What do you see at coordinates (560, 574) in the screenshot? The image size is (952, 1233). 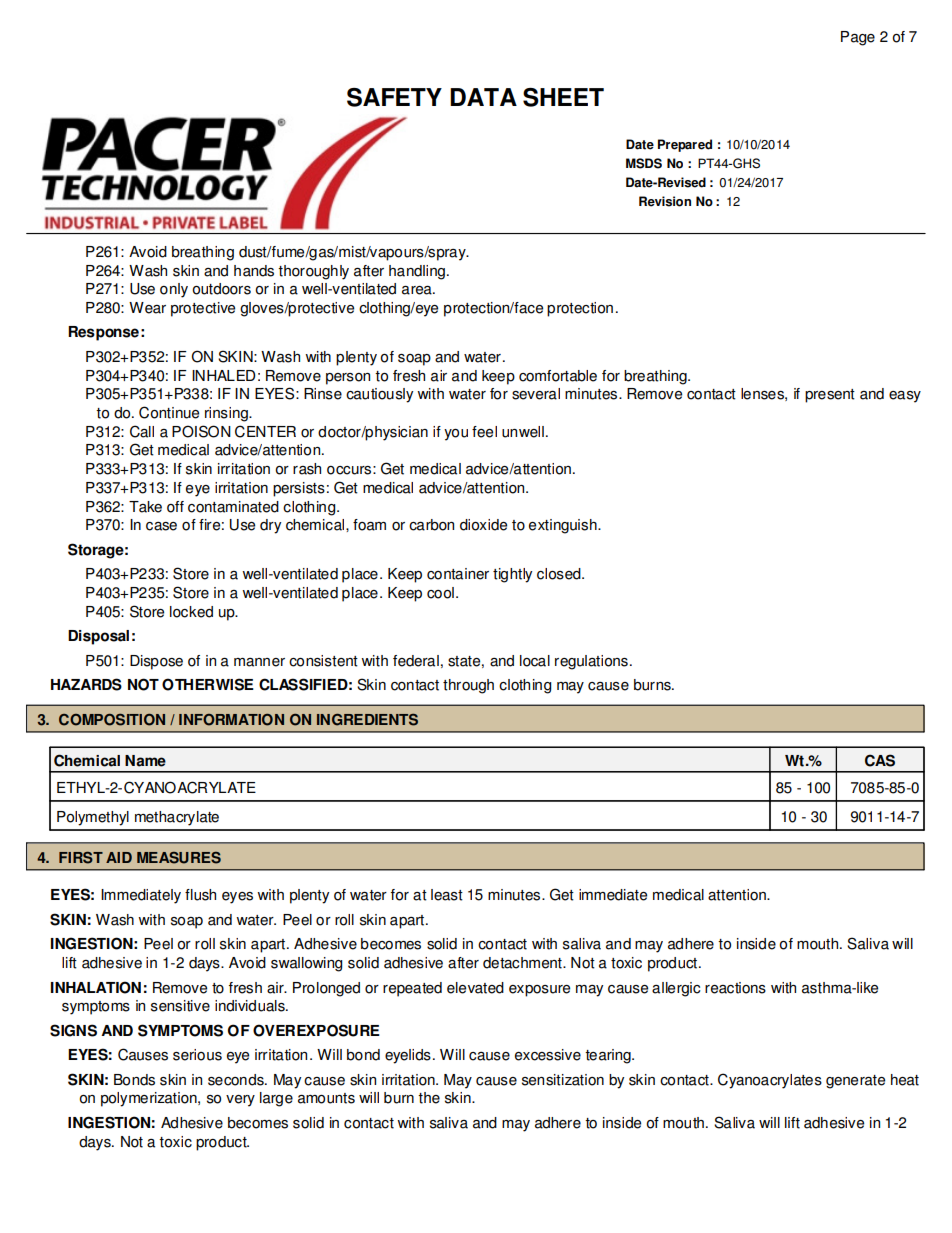 I see `closed` at bounding box center [560, 574].
